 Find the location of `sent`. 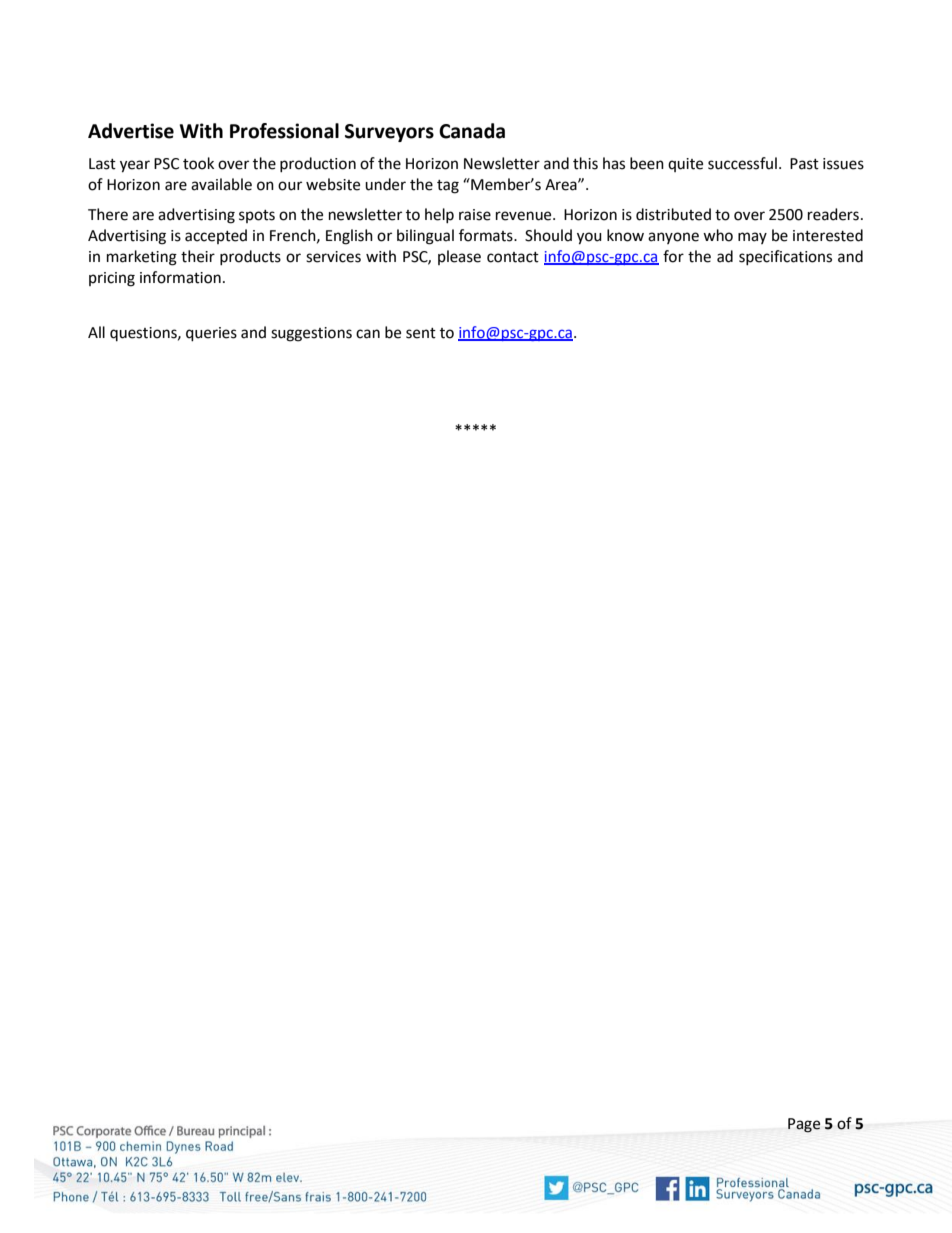

sent is located at coordinates (421, 333).
